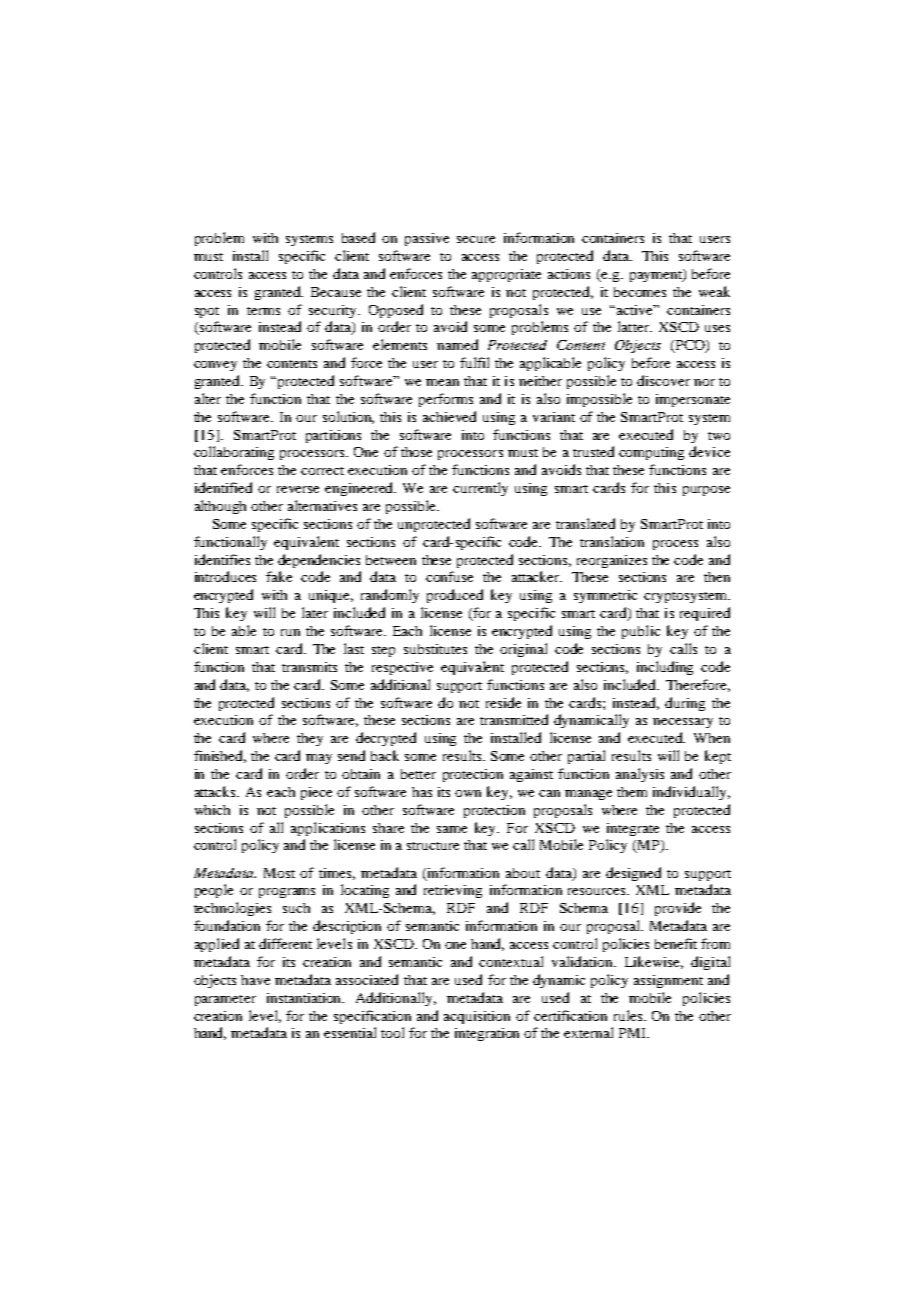 Image resolution: width=924 pixels, height=1308 pixels. Describe the element at coordinates (263, 311) in the page. I see `terms` at that location.
